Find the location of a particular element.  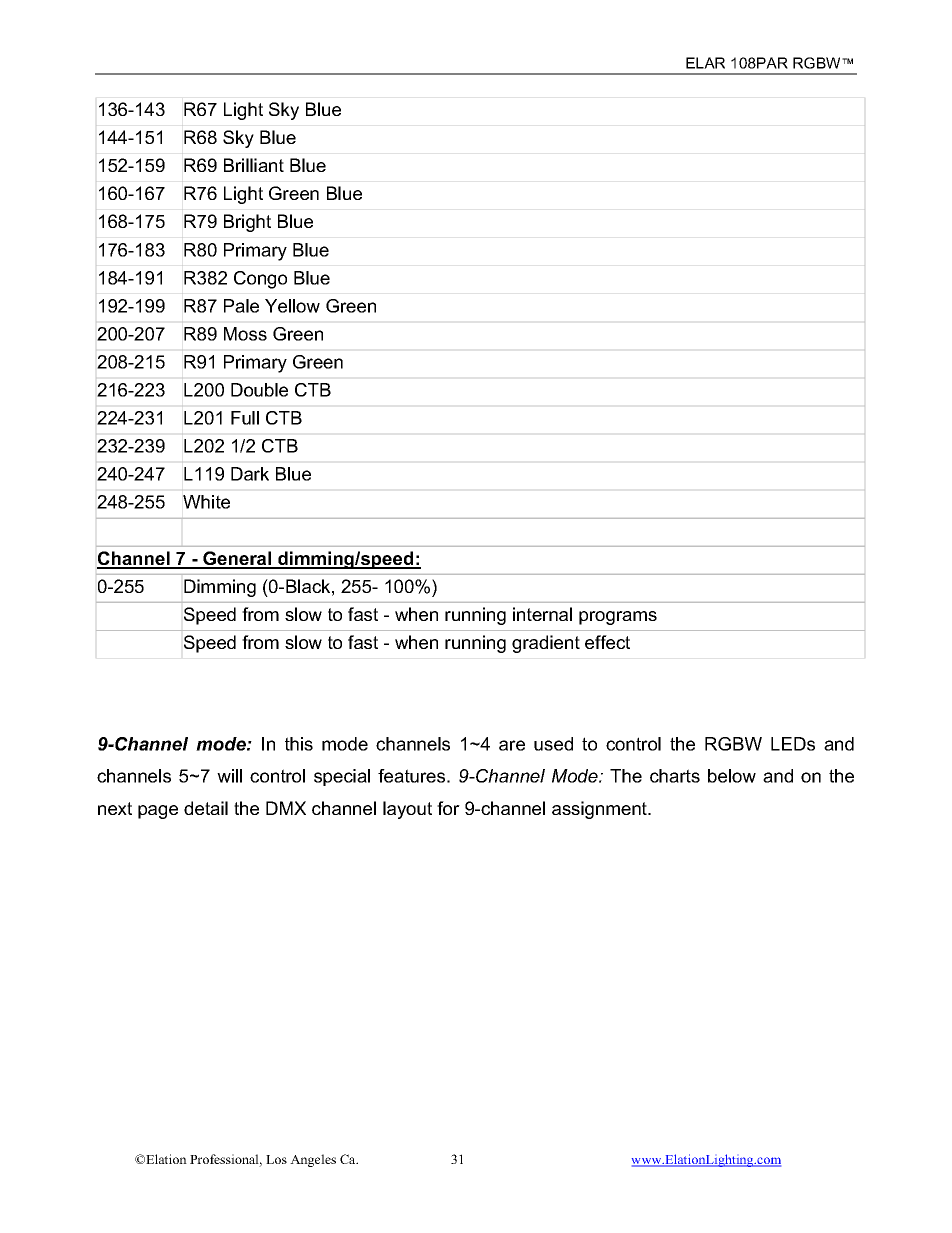

Angeles is located at coordinates (313, 1160).
